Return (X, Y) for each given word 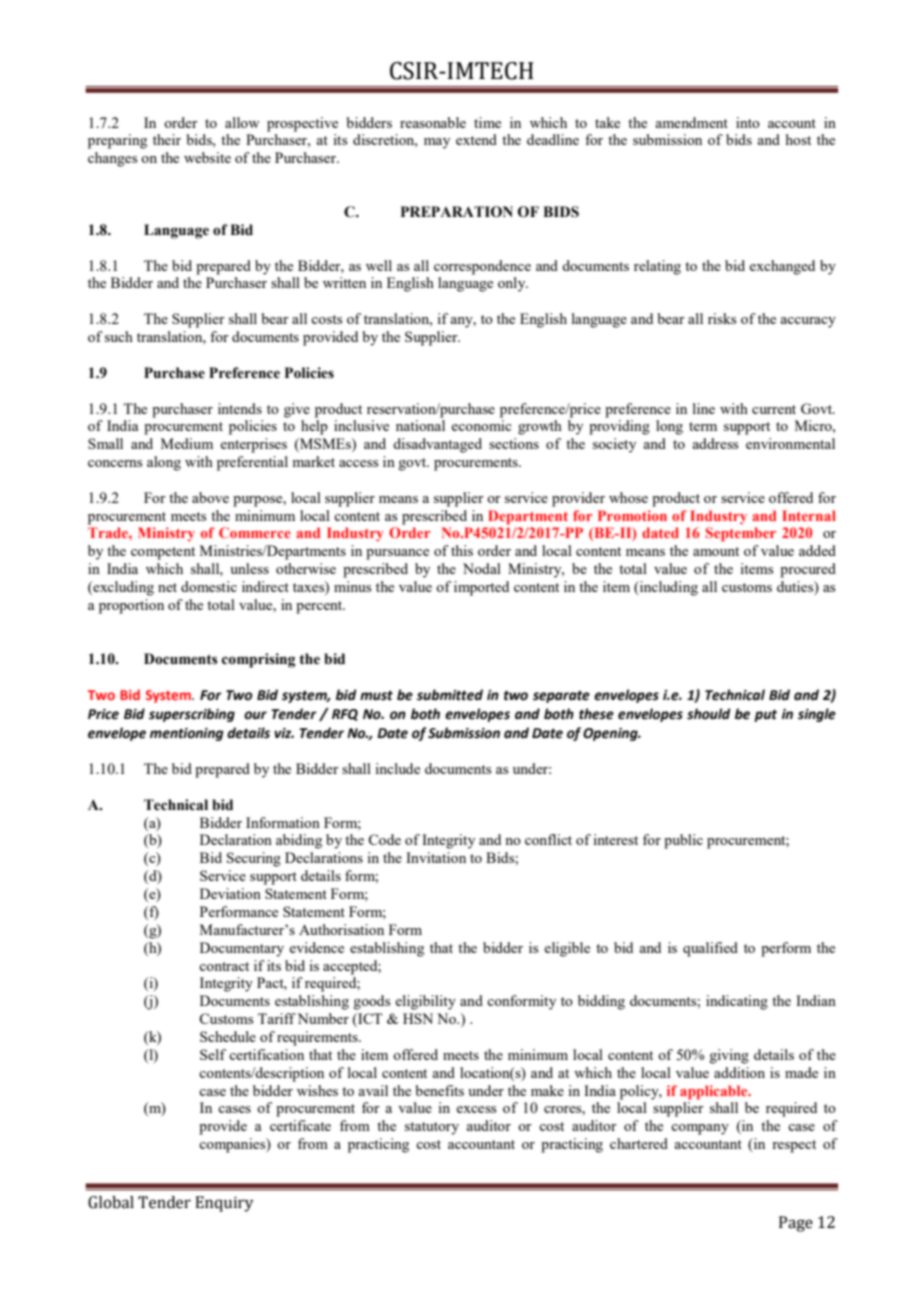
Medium (187, 443)
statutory (432, 1128)
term (703, 426)
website (207, 157)
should (709, 714)
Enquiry (224, 1204)
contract (224, 966)
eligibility (425, 1002)
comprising (258, 660)
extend (476, 139)
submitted (450, 695)
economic (481, 425)
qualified (710, 949)
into (748, 122)
